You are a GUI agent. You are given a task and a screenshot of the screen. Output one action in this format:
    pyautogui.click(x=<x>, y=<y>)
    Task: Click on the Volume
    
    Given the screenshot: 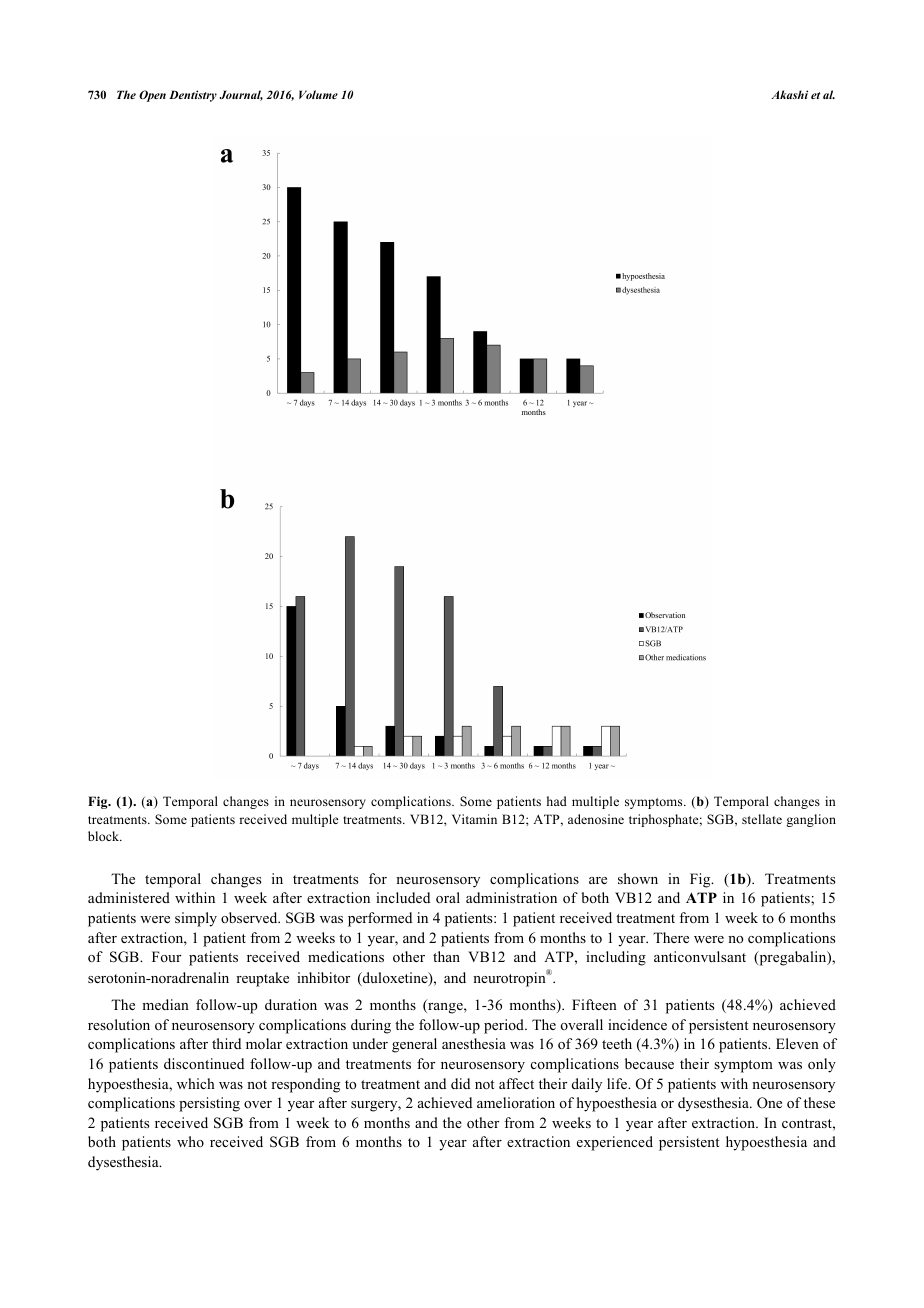 What is the action you would take?
    pyautogui.click(x=318, y=94)
